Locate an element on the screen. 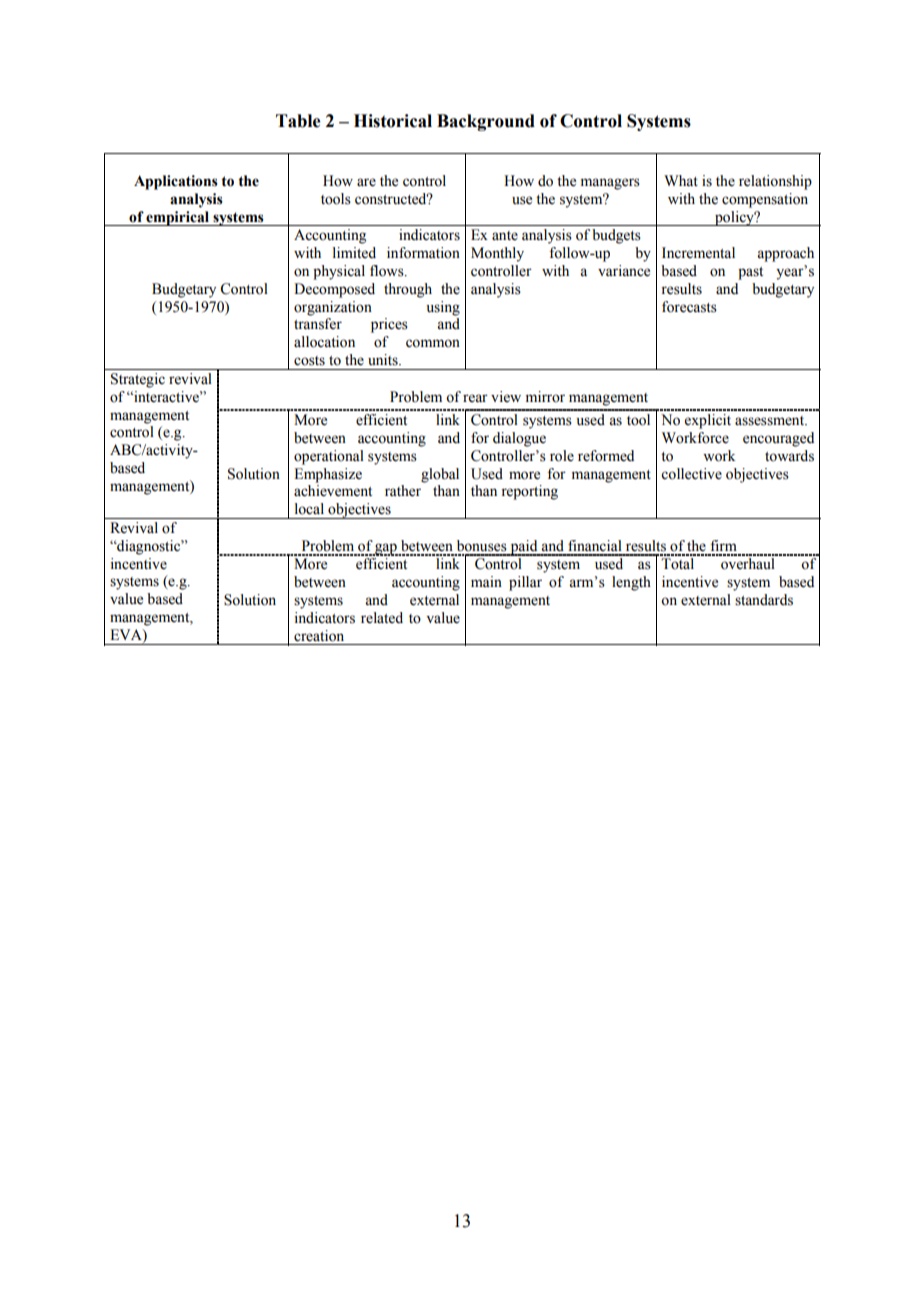 The height and width of the screenshot is (1308, 924). assessment is located at coordinates (771, 421).
